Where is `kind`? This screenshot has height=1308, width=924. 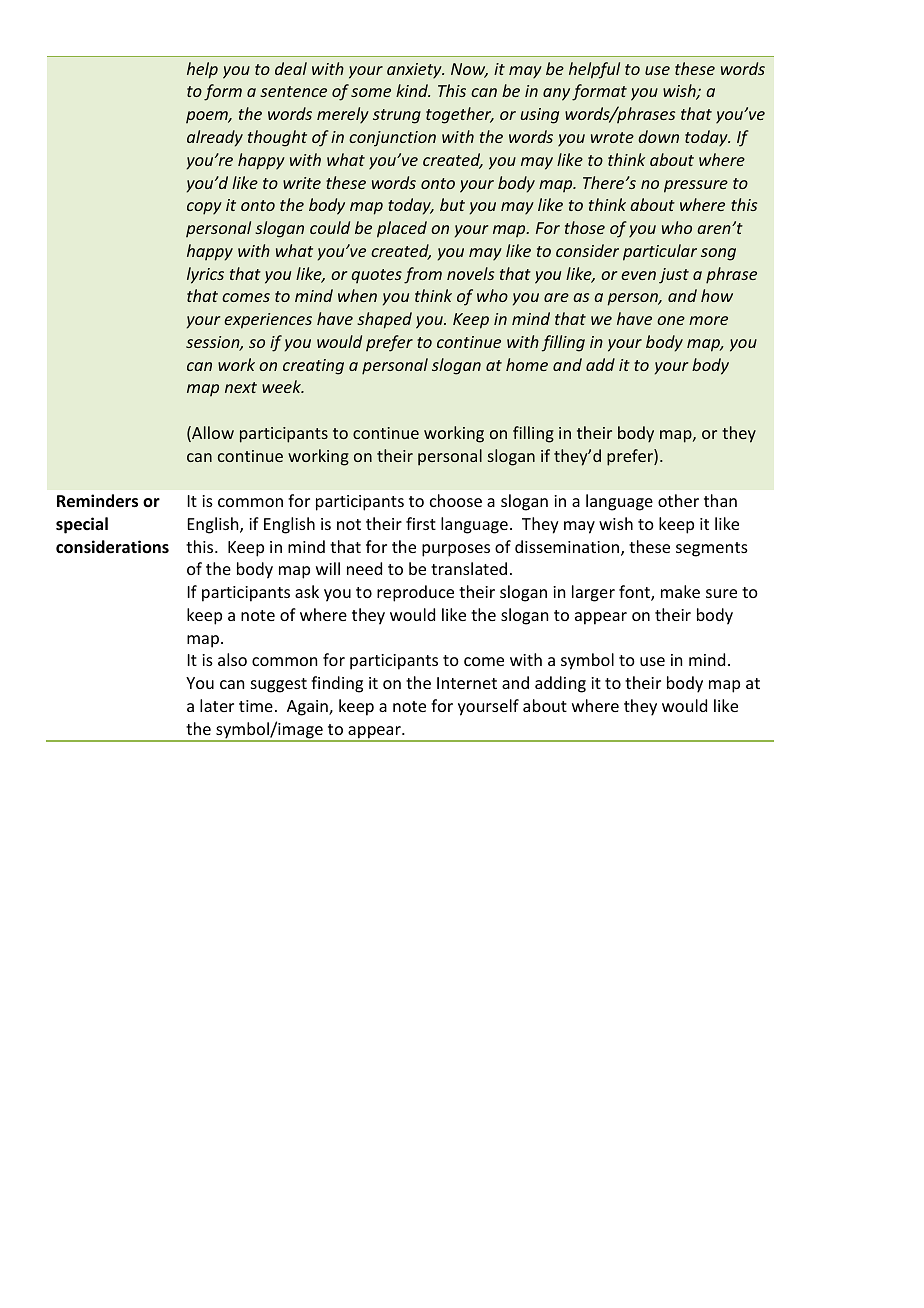 kind is located at coordinates (413, 90).
